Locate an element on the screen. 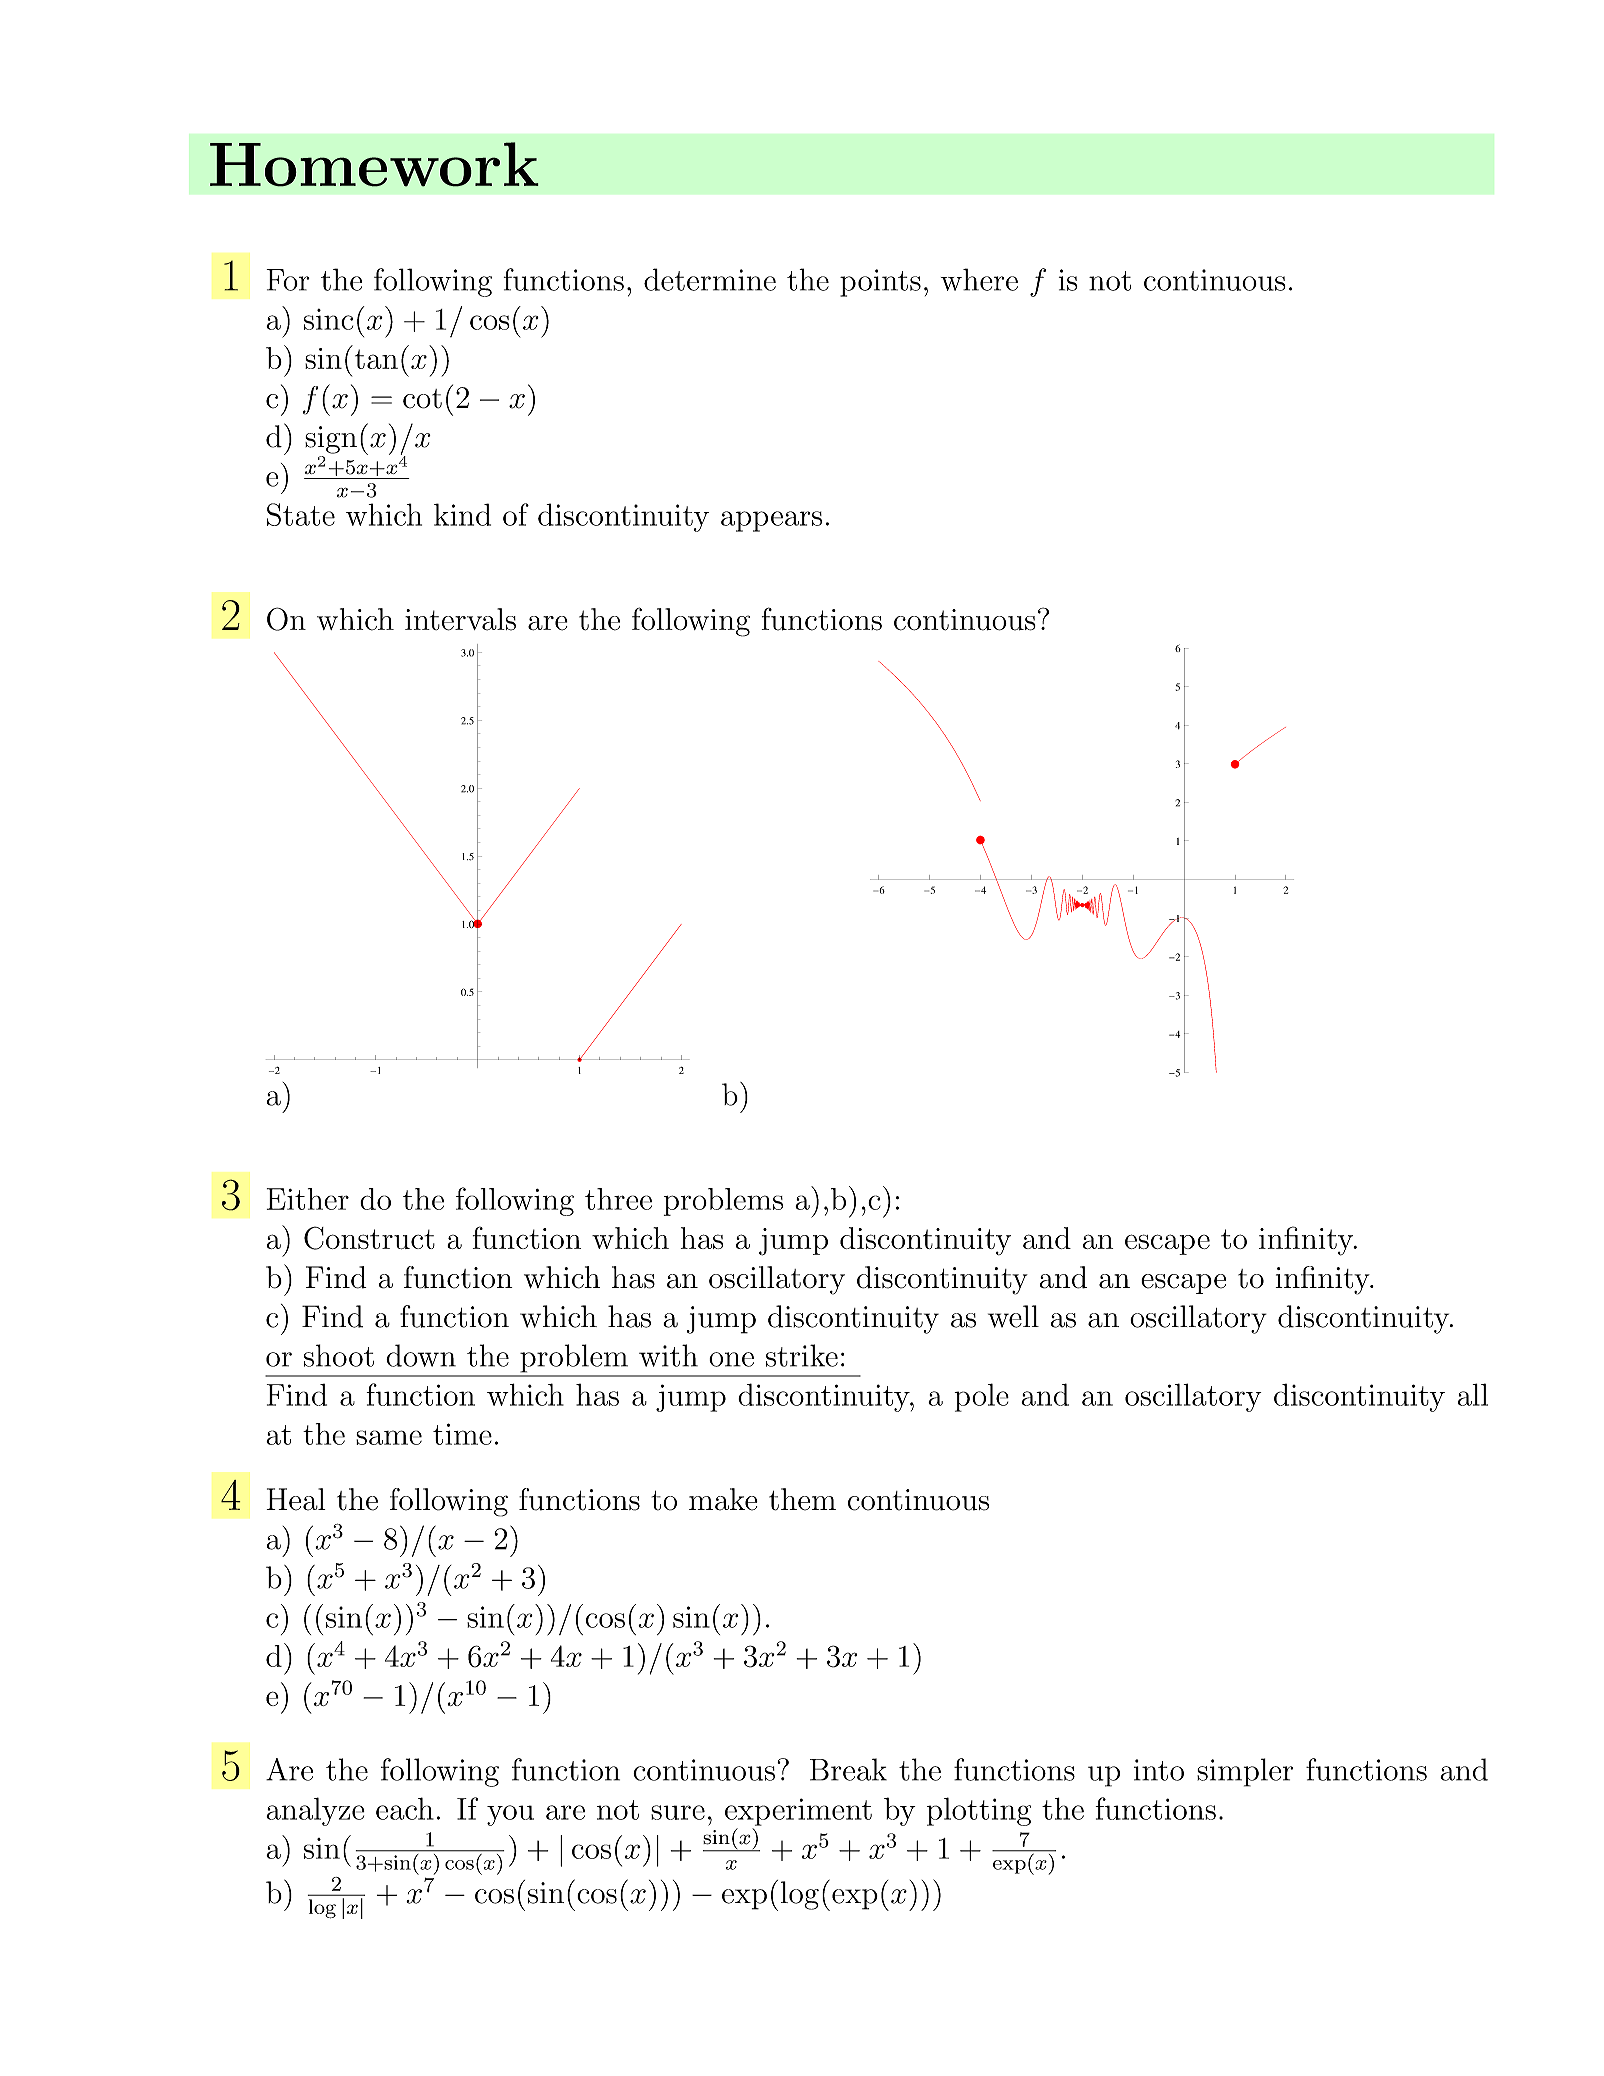 Image resolution: width=1604 pixels, height=2076 pixels. determine is located at coordinates (710, 279).
